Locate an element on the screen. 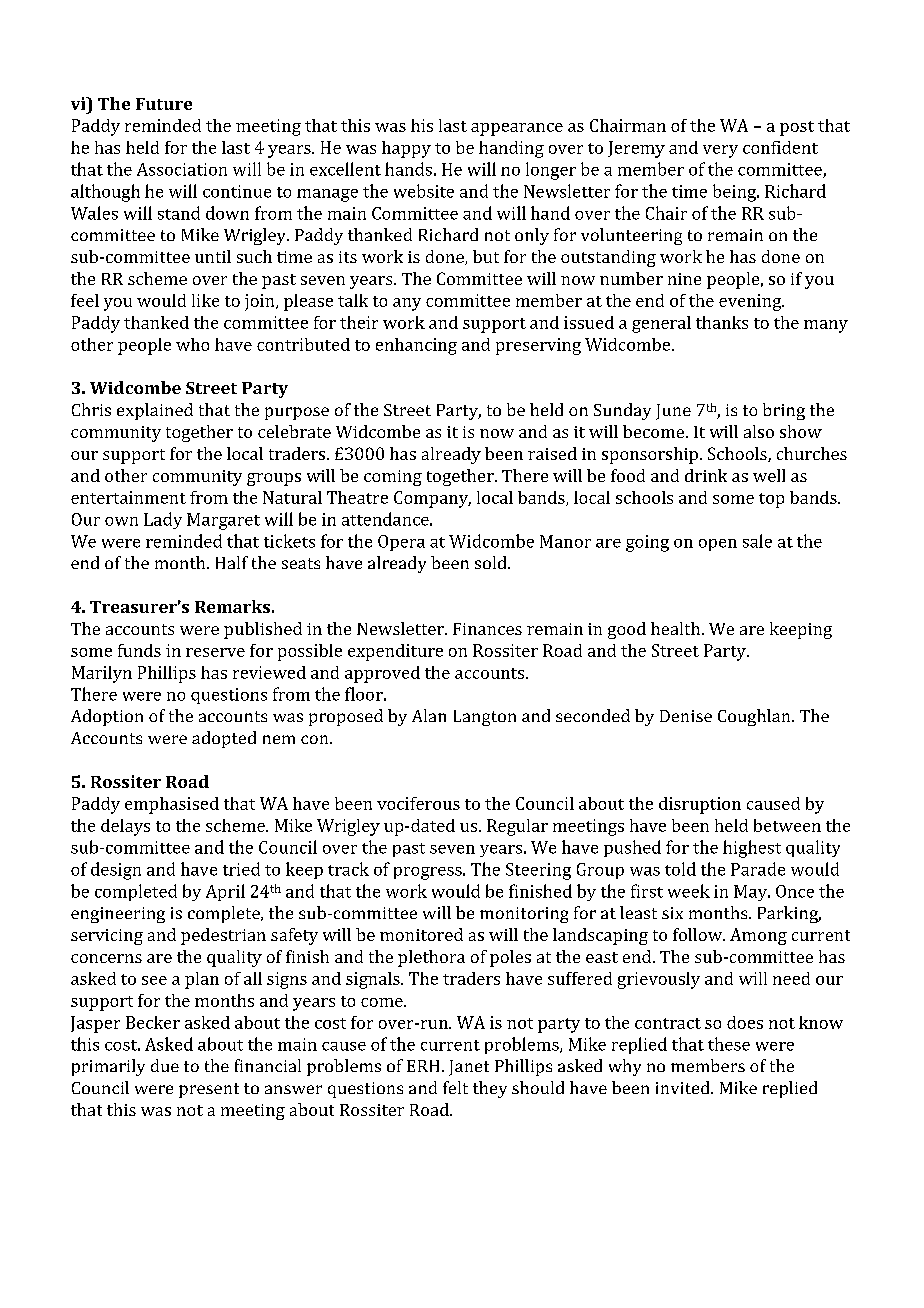 This screenshot has width=924, height=1308. due is located at coordinates (165, 1065).
